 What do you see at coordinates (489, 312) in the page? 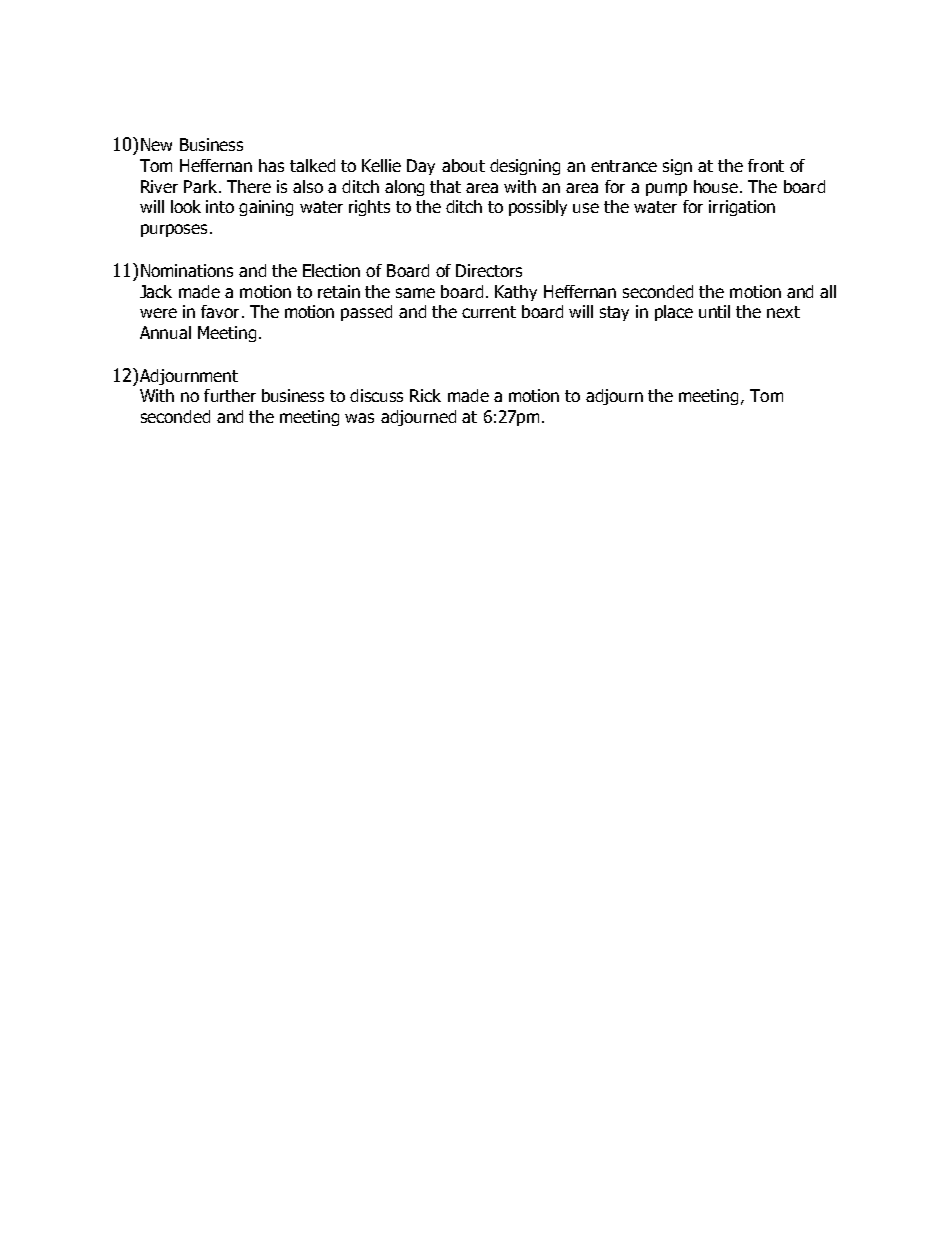
I see `current` at bounding box center [489, 312].
